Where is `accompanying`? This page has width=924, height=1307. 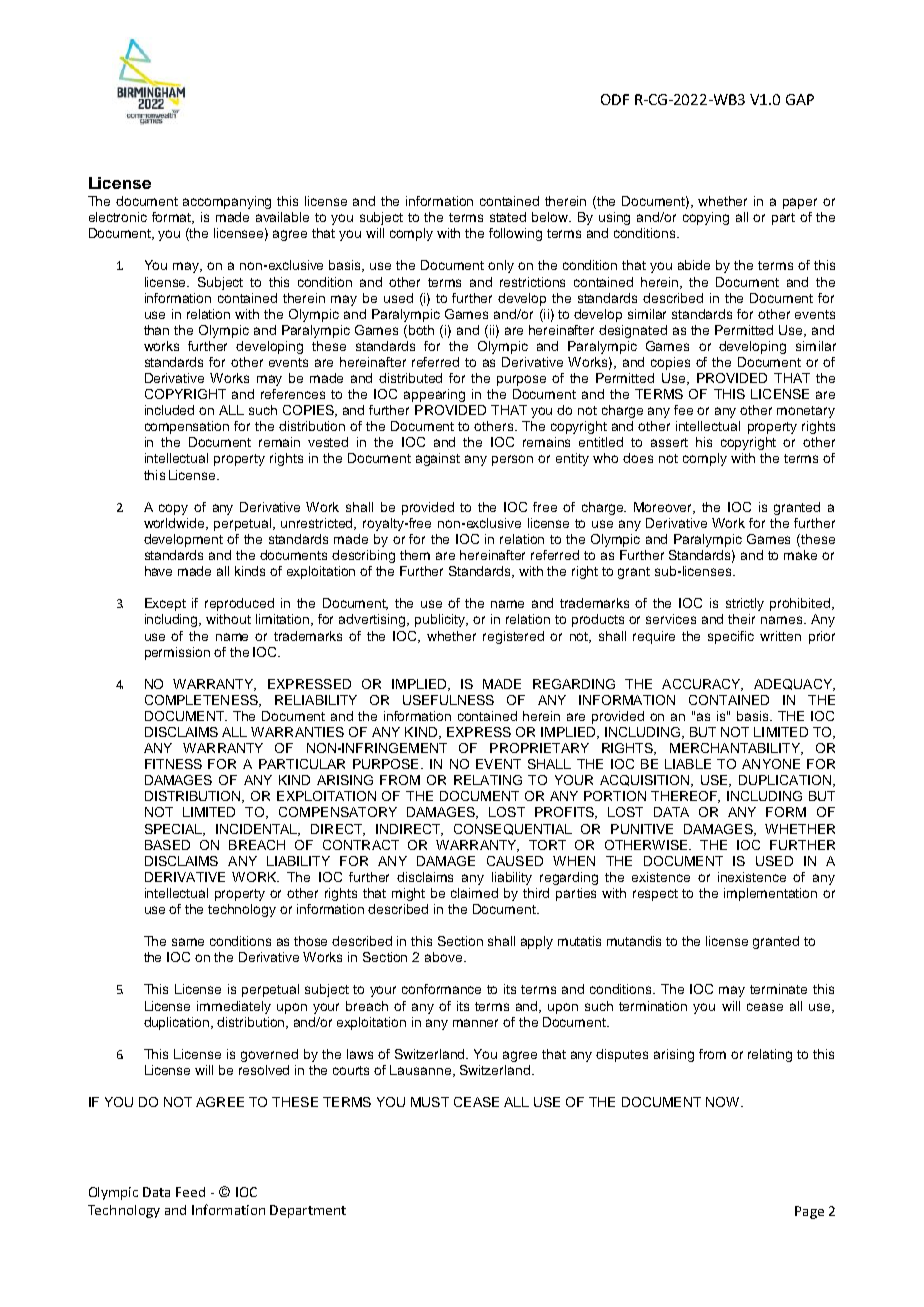
accompanying is located at coordinates (227, 202).
